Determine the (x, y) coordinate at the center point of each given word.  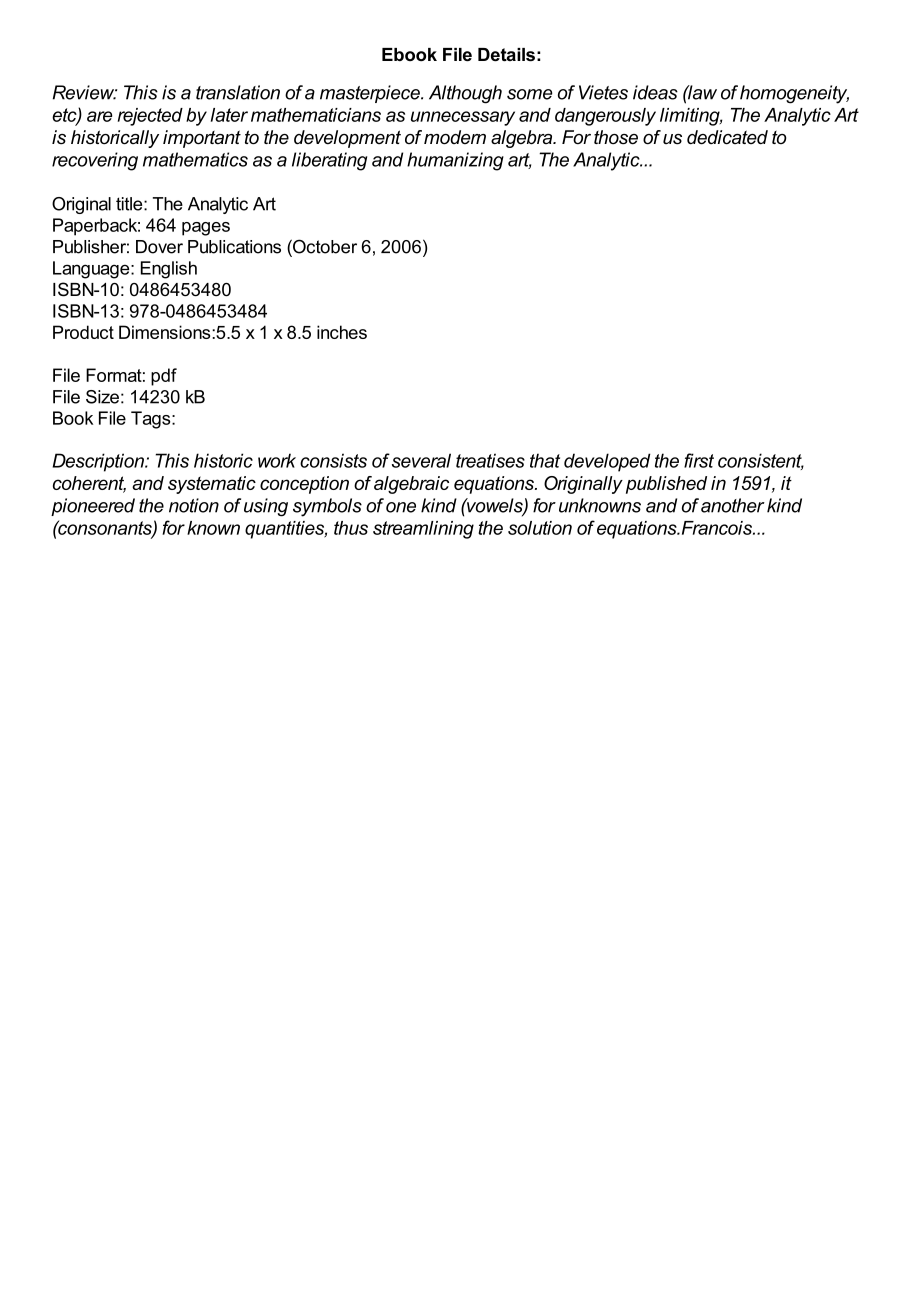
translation (238, 92)
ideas (655, 92)
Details (506, 55)
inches (342, 332)
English (169, 270)
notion (194, 505)
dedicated (727, 137)
